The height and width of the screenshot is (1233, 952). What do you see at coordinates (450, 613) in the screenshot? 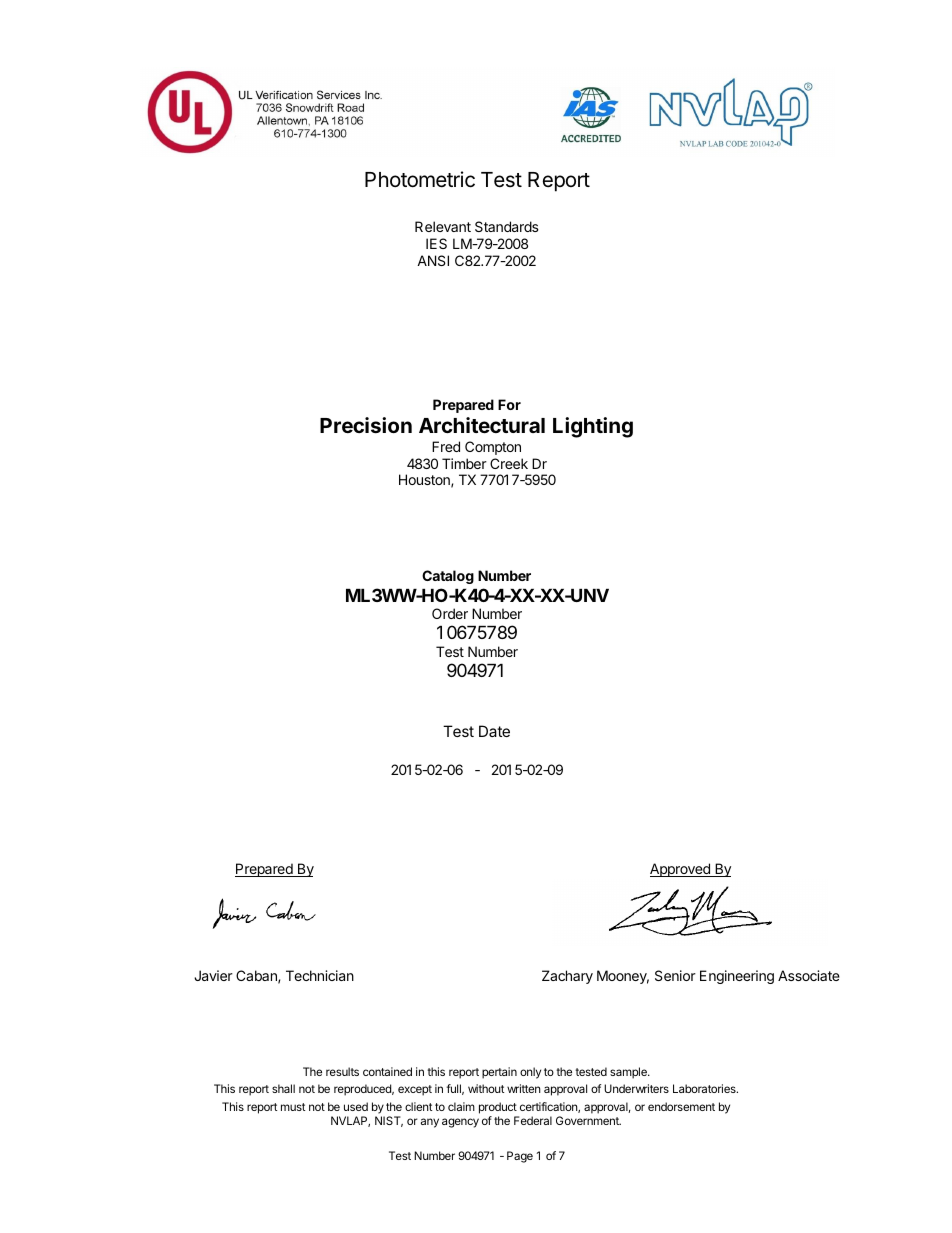
I see `Order` at bounding box center [450, 613].
